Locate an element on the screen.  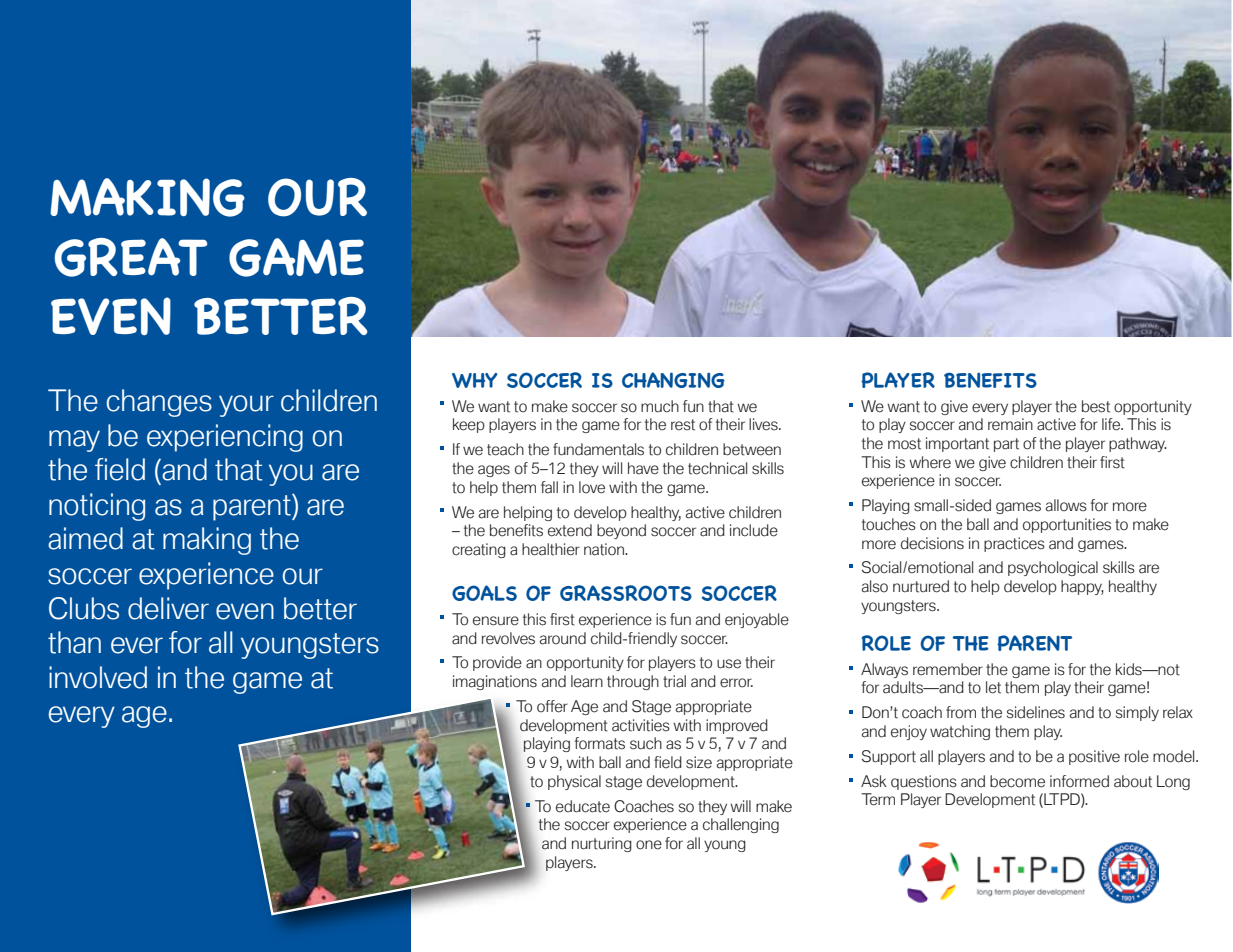
nurturing is located at coordinates (602, 844).
